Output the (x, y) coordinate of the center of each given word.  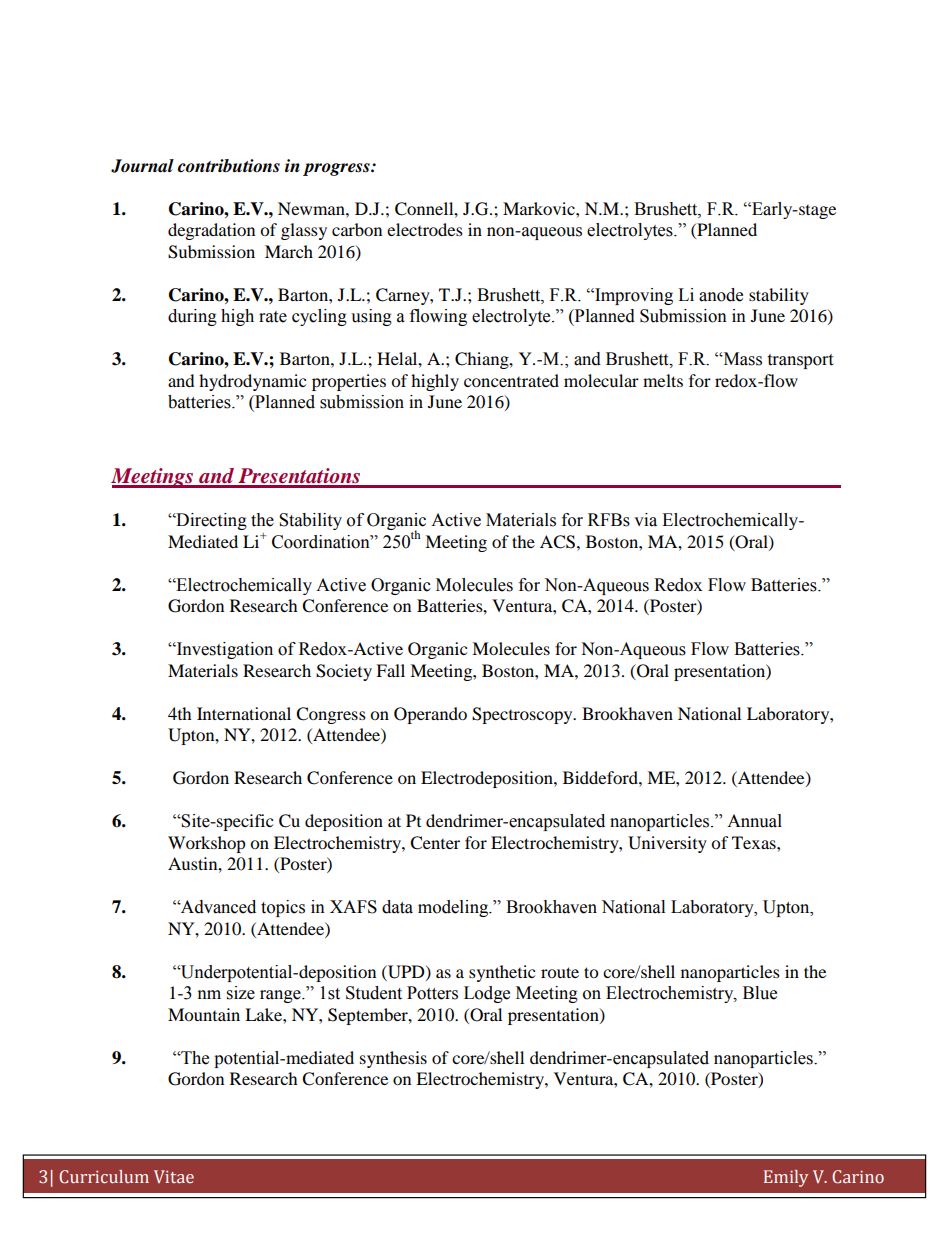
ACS (557, 542)
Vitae (174, 1176)
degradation (211, 231)
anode (721, 295)
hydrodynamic (252, 382)
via (645, 520)
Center (435, 843)
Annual (754, 821)
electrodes (425, 229)
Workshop (207, 844)
